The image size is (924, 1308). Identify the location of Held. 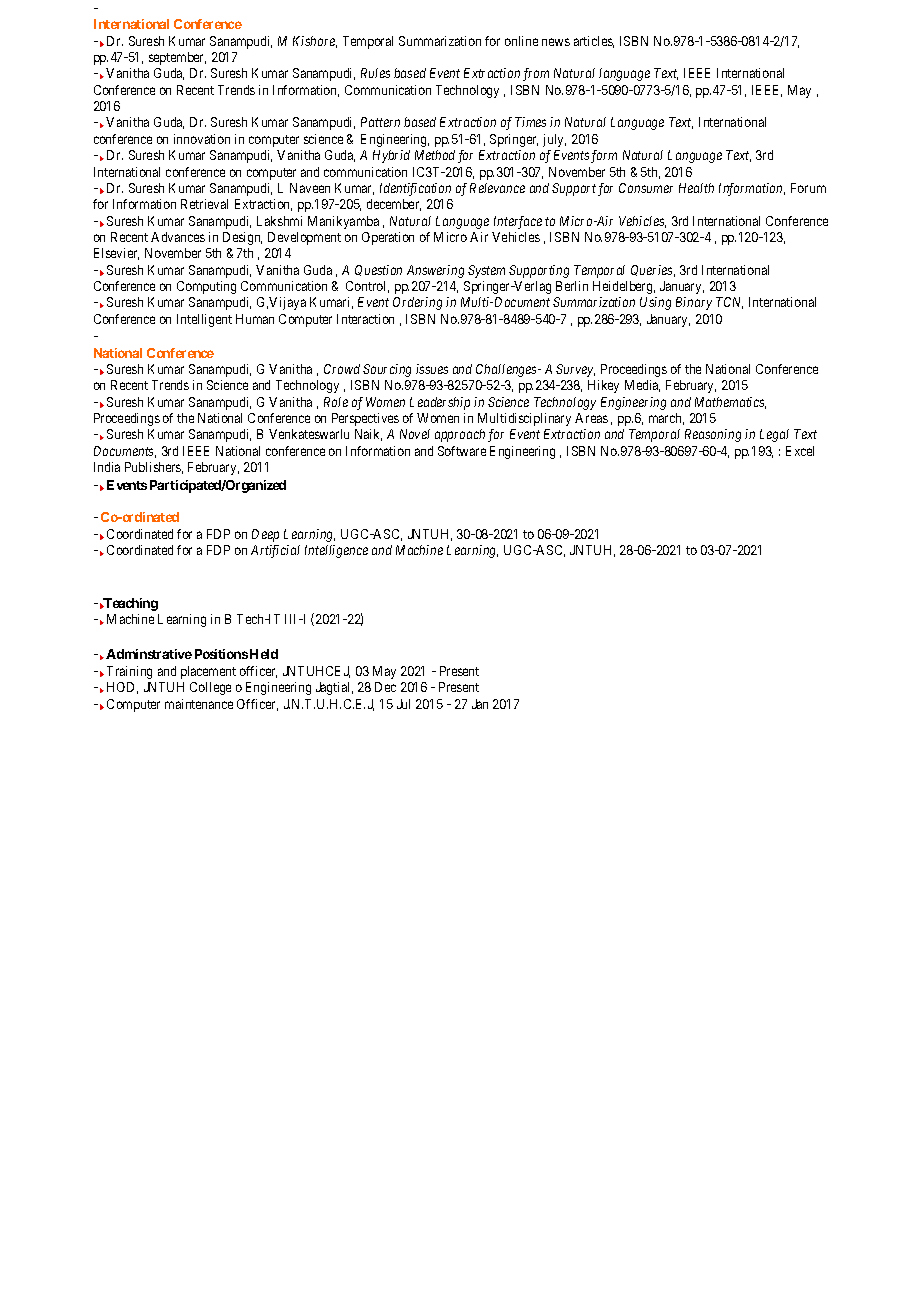
(264, 654).
